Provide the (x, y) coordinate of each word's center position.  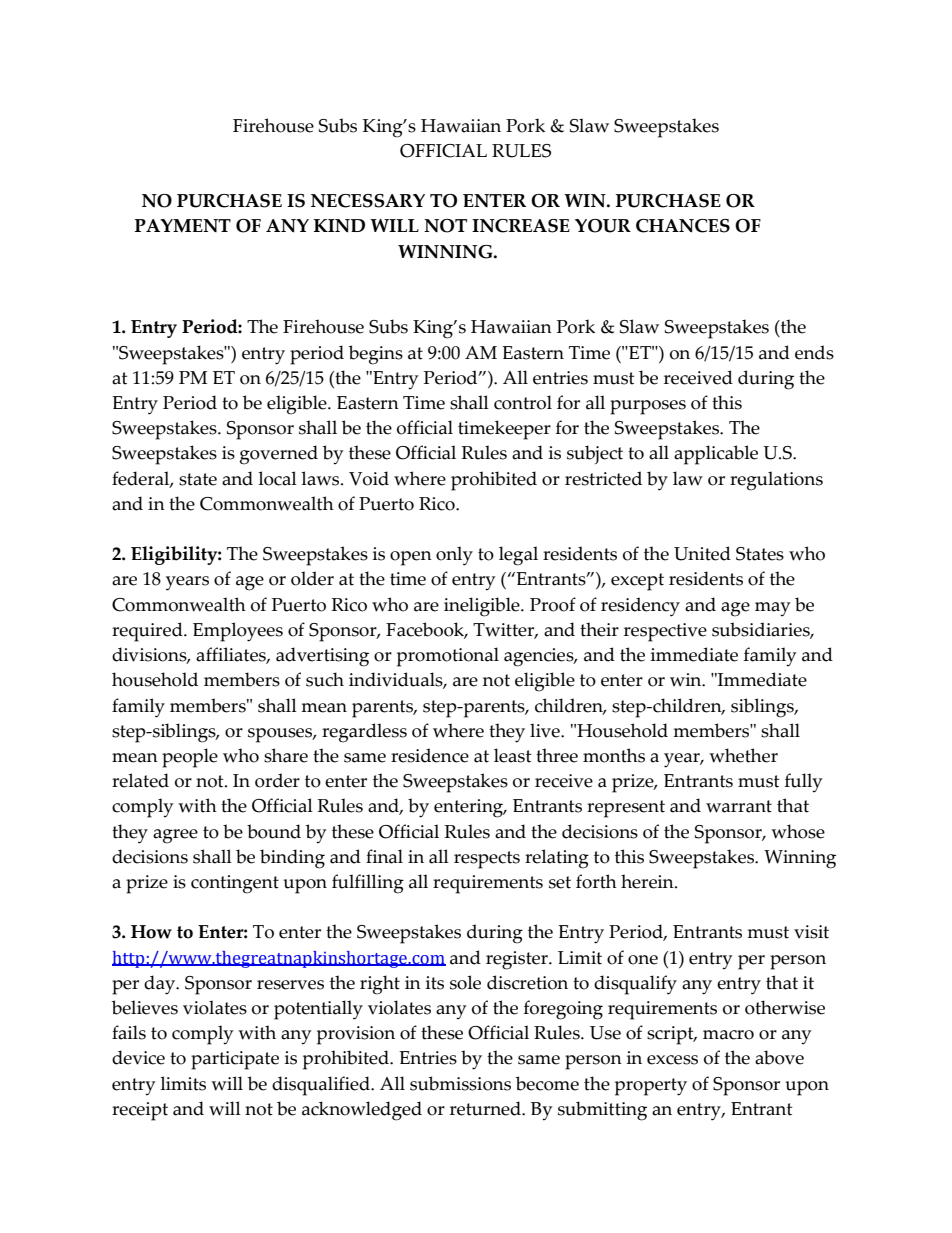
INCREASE (521, 226)
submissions (460, 1083)
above (779, 1057)
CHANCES (683, 226)
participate (235, 1060)
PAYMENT (183, 226)
